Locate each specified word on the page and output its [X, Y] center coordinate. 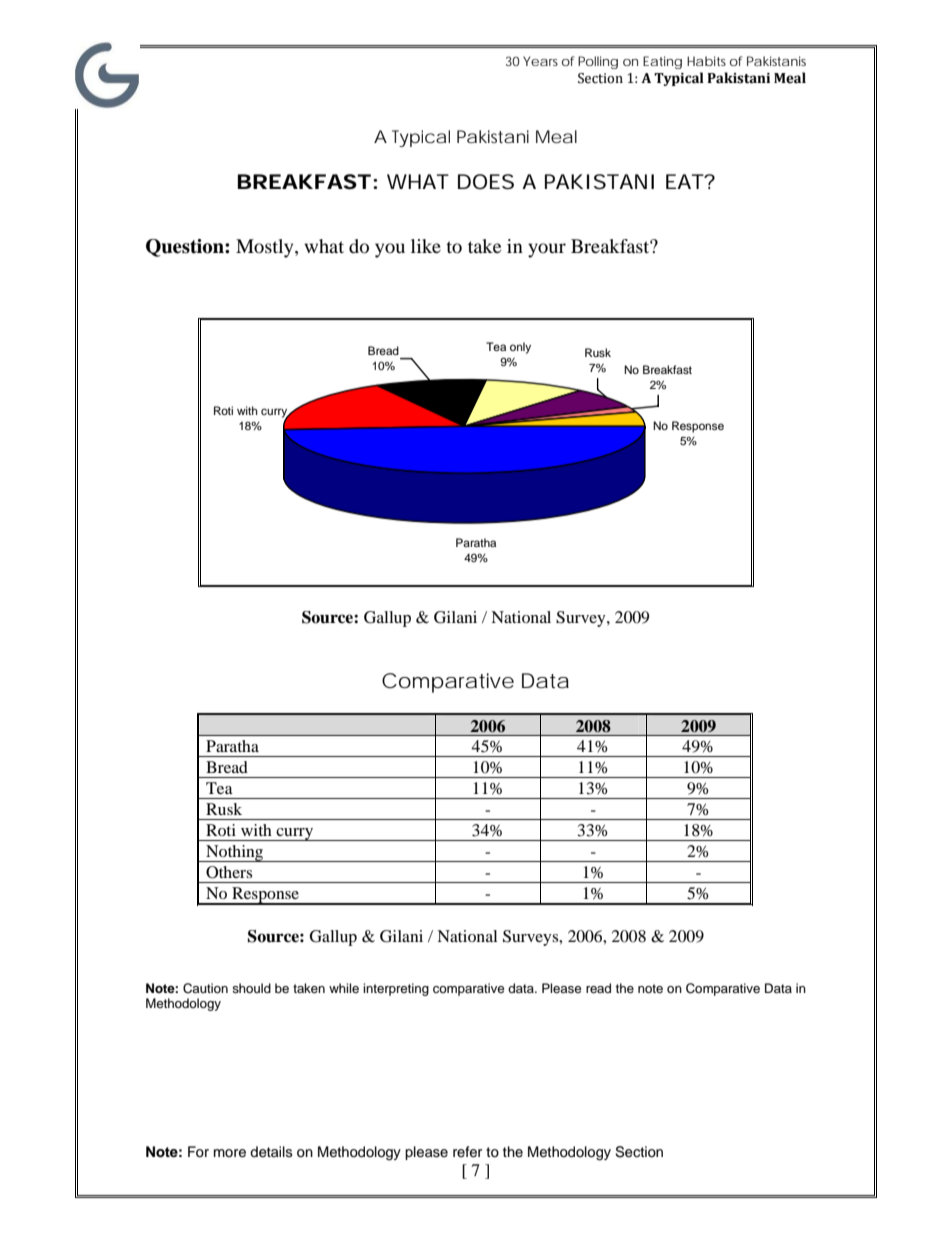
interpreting [396, 989]
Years [540, 61]
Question [186, 248]
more [230, 1153]
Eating [662, 62]
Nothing [235, 853]
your [547, 250]
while [344, 988]
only [520, 348]
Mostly [266, 248]
